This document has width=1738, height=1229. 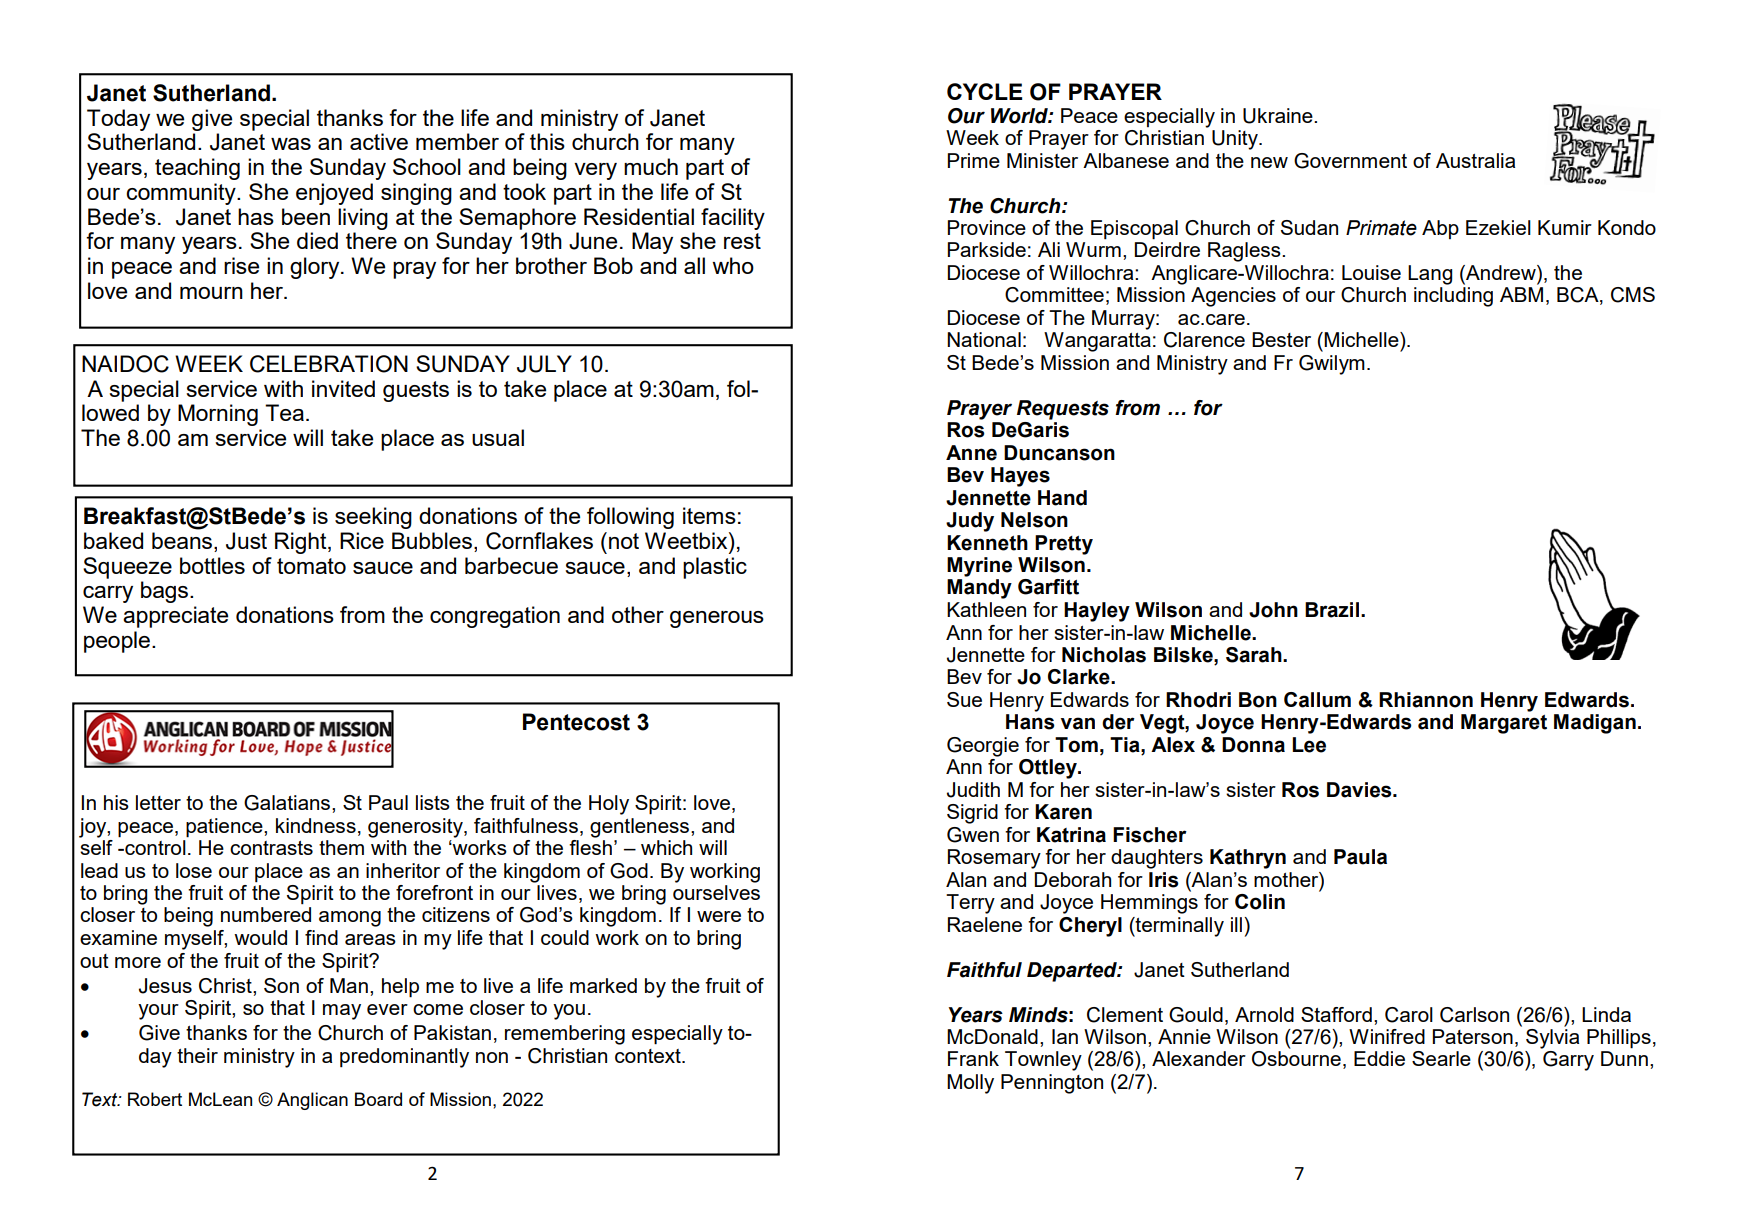 What do you see at coordinates (984, 91) in the document?
I see `CYCLE` at bounding box center [984, 91].
